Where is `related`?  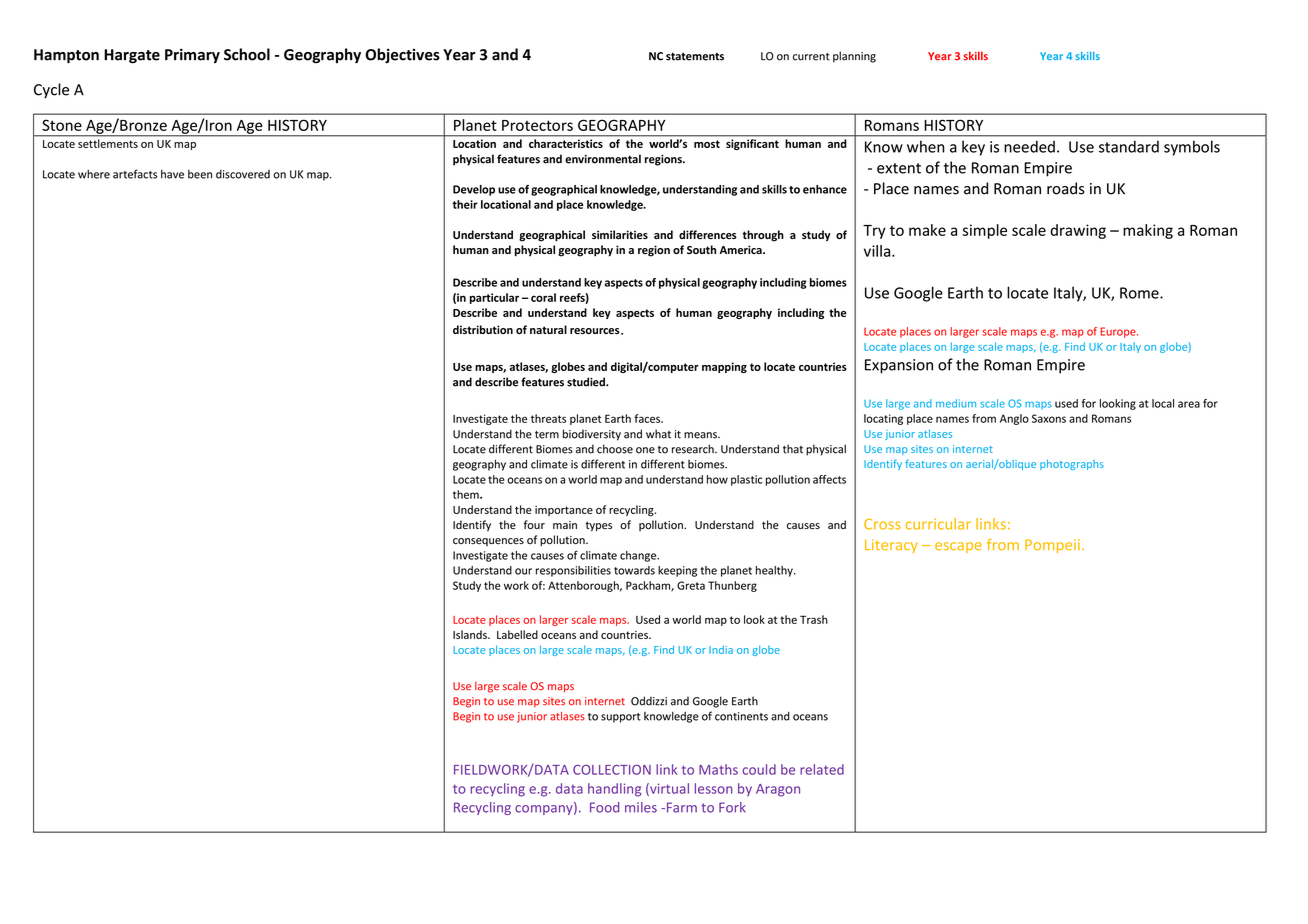 related is located at coordinates (822, 769).
